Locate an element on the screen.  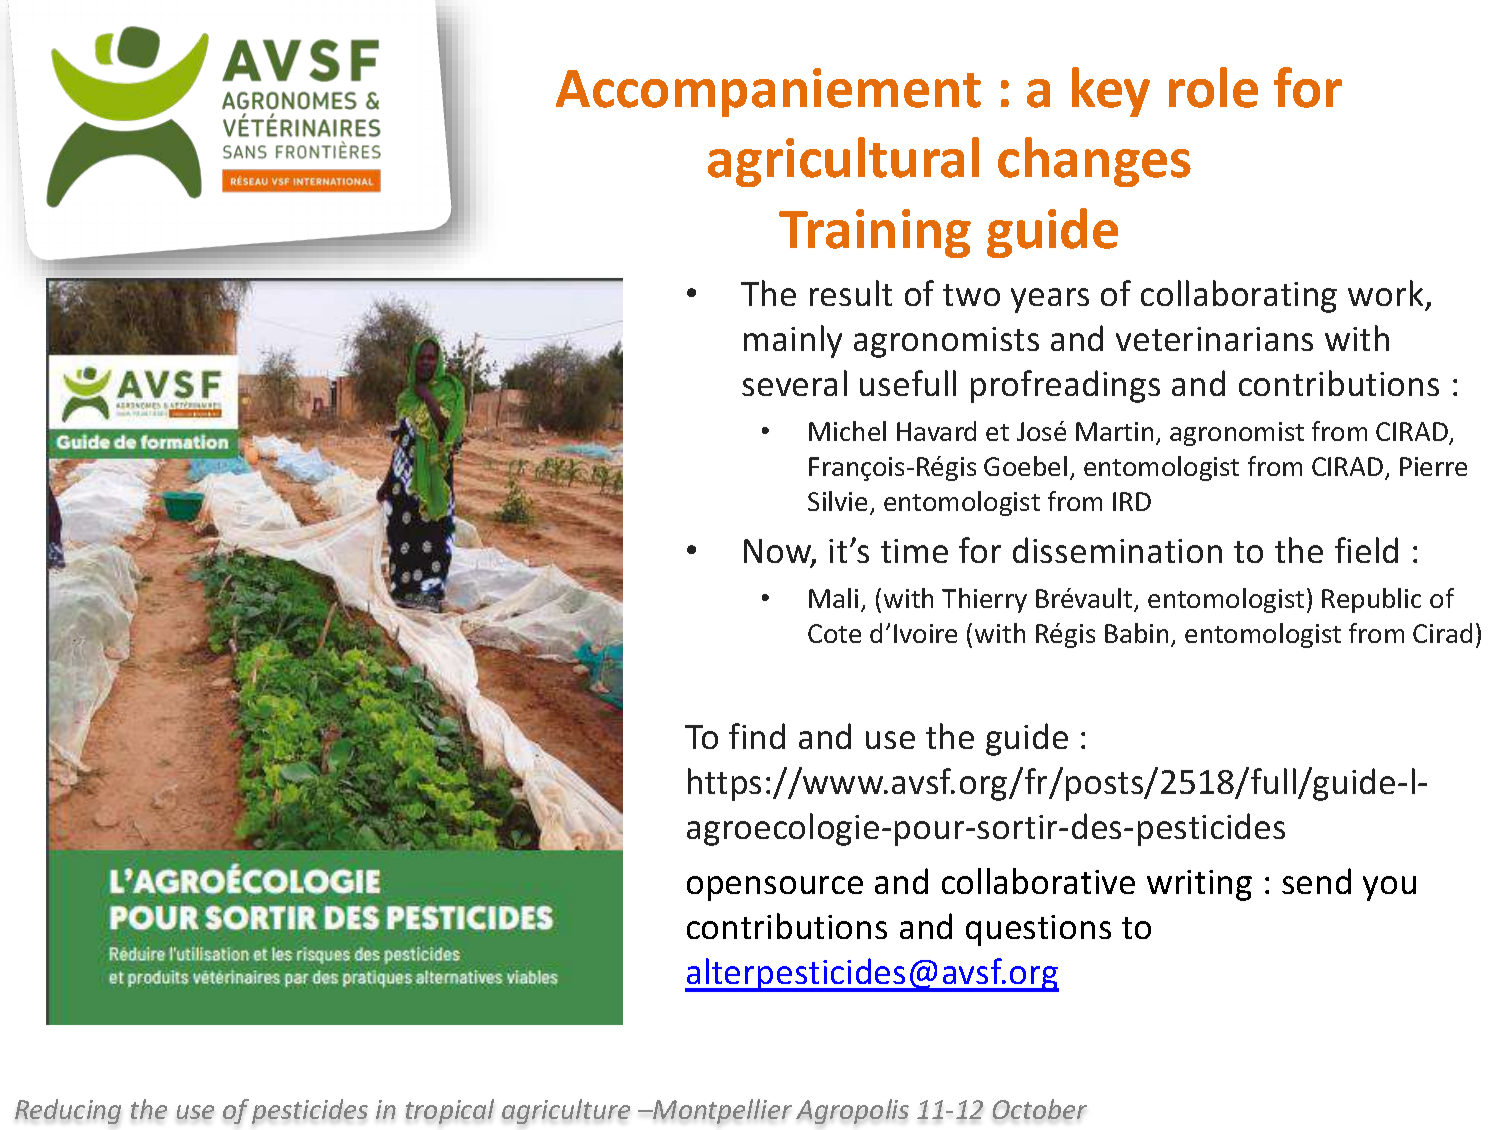
Training is located at coordinates (875, 233).
